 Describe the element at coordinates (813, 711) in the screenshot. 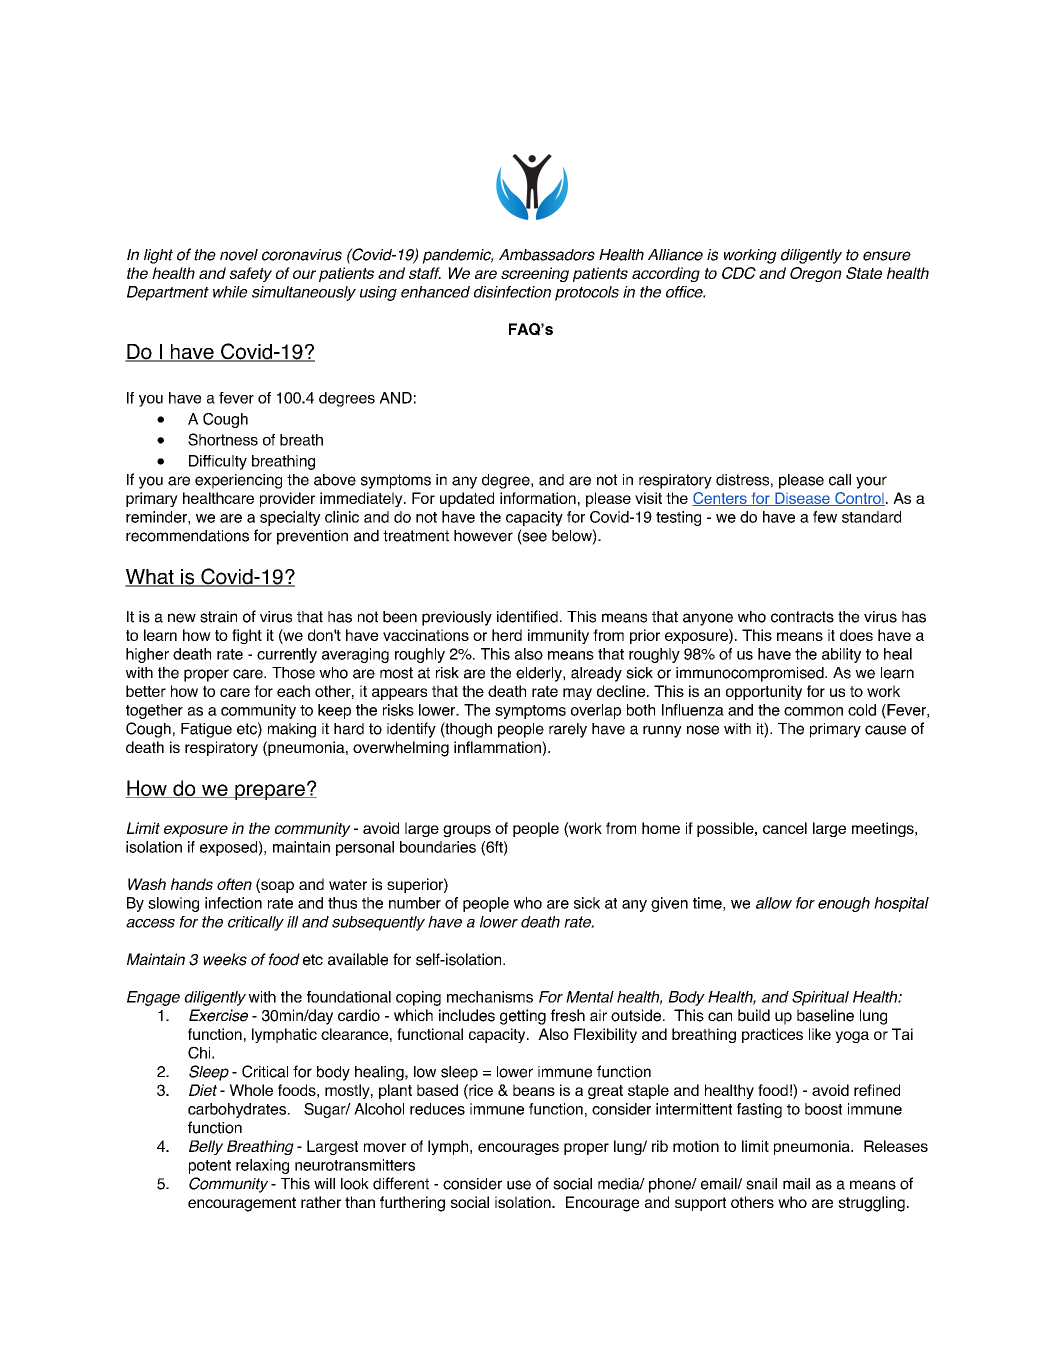

I see `common` at that location.
